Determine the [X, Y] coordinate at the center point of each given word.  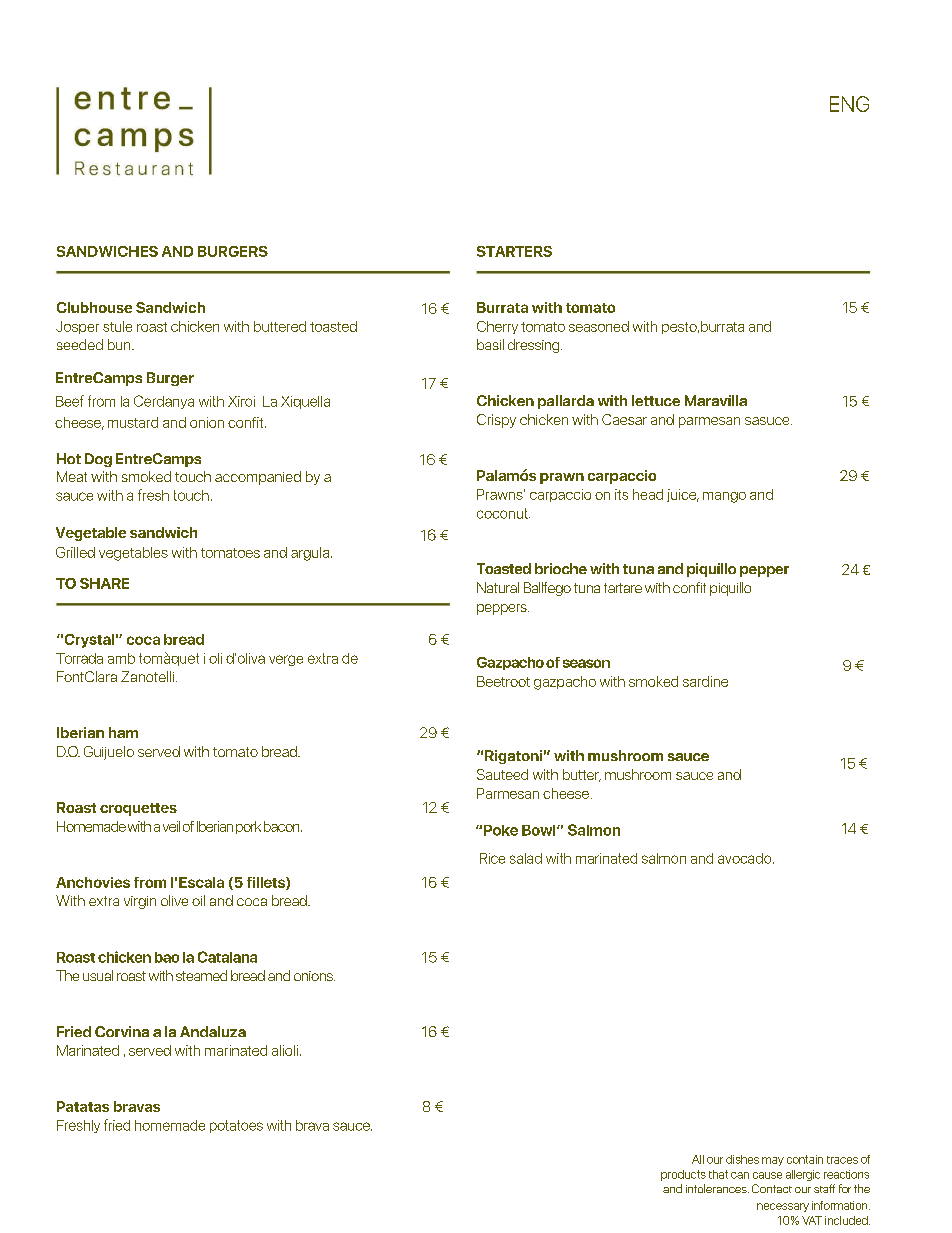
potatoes [236, 1126]
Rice [492, 858]
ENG [849, 104]
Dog [98, 460]
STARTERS [514, 251]
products [683, 1175]
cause [767, 1175]
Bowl [540, 830]
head [648, 494]
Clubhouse [94, 307]
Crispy [496, 421]
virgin [140, 902]
